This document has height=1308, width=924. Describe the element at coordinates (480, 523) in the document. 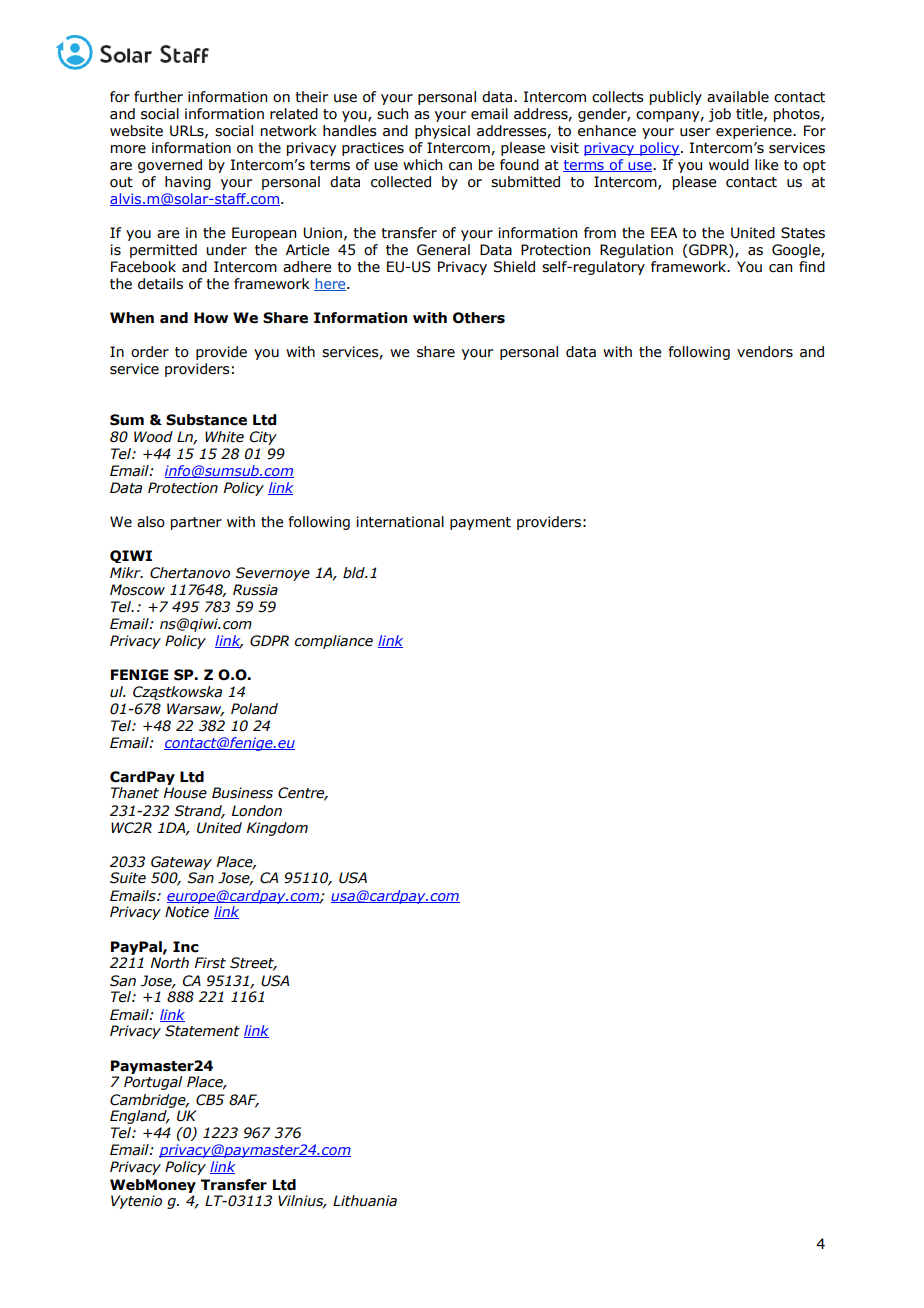

I see `payment` at that location.
